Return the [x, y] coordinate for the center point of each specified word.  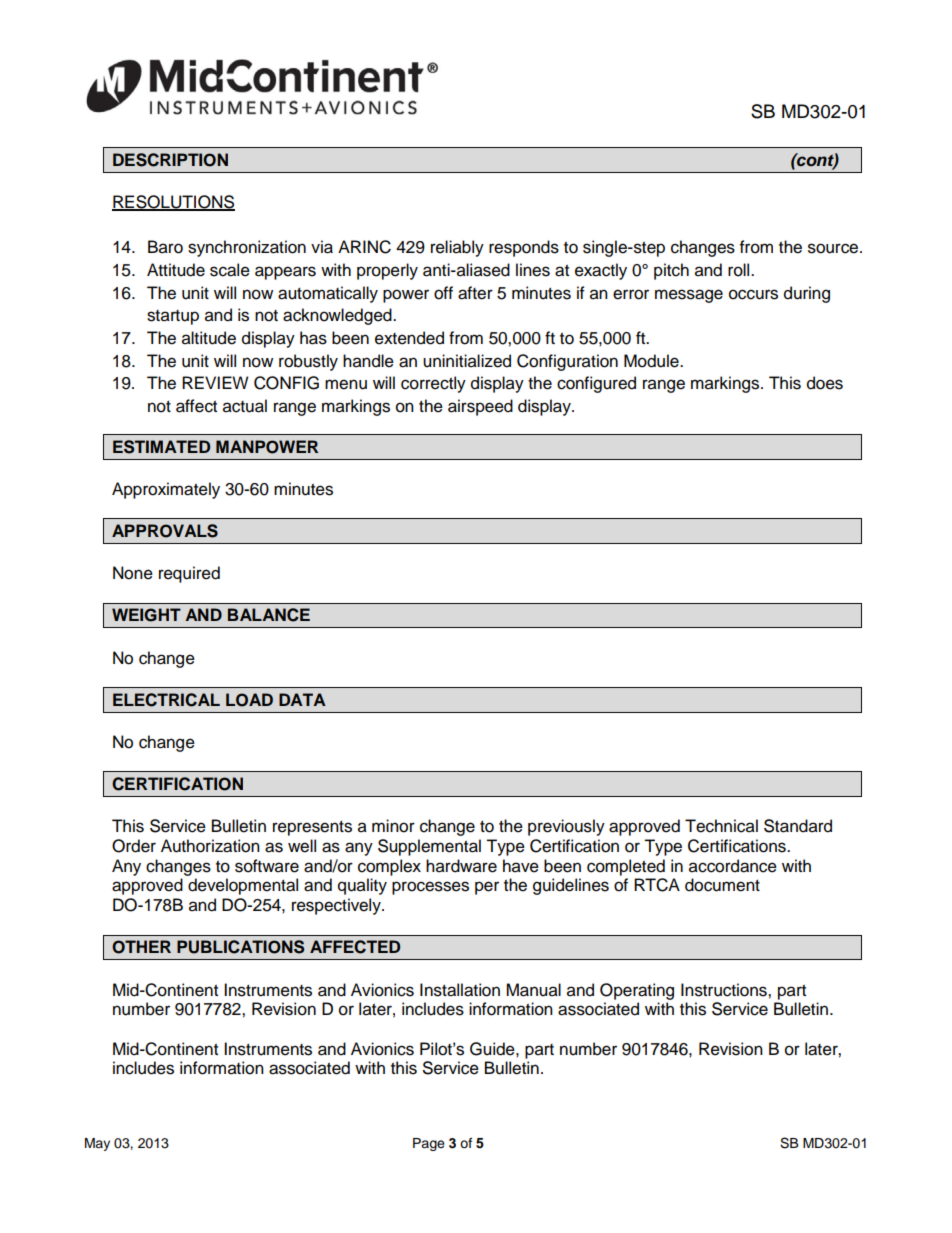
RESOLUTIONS [173, 203]
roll [740, 270]
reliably [457, 248]
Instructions [725, 990]
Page [429, 1144]
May [97, 1144]
